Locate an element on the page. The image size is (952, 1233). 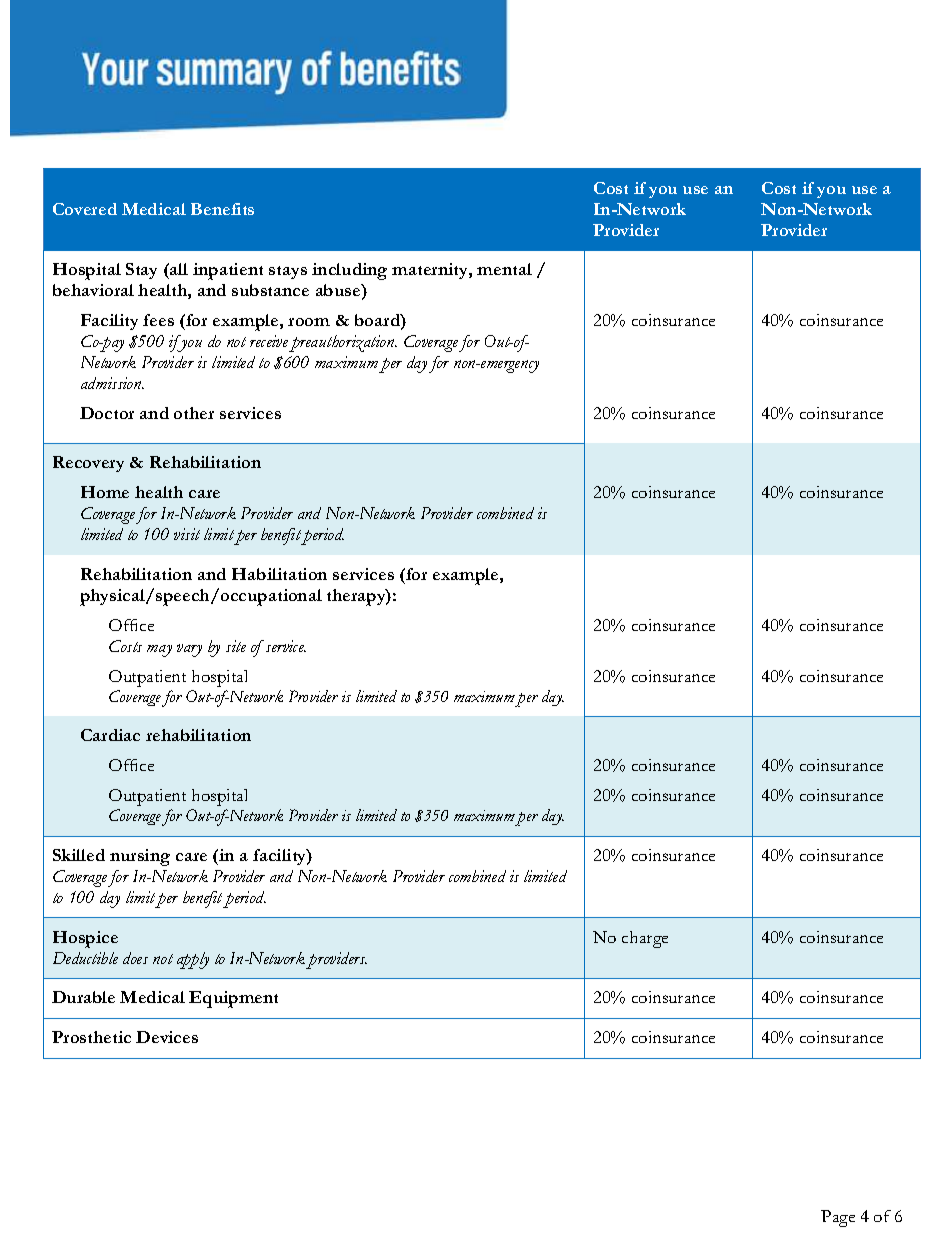
all is located at coordinates (178, 269).
